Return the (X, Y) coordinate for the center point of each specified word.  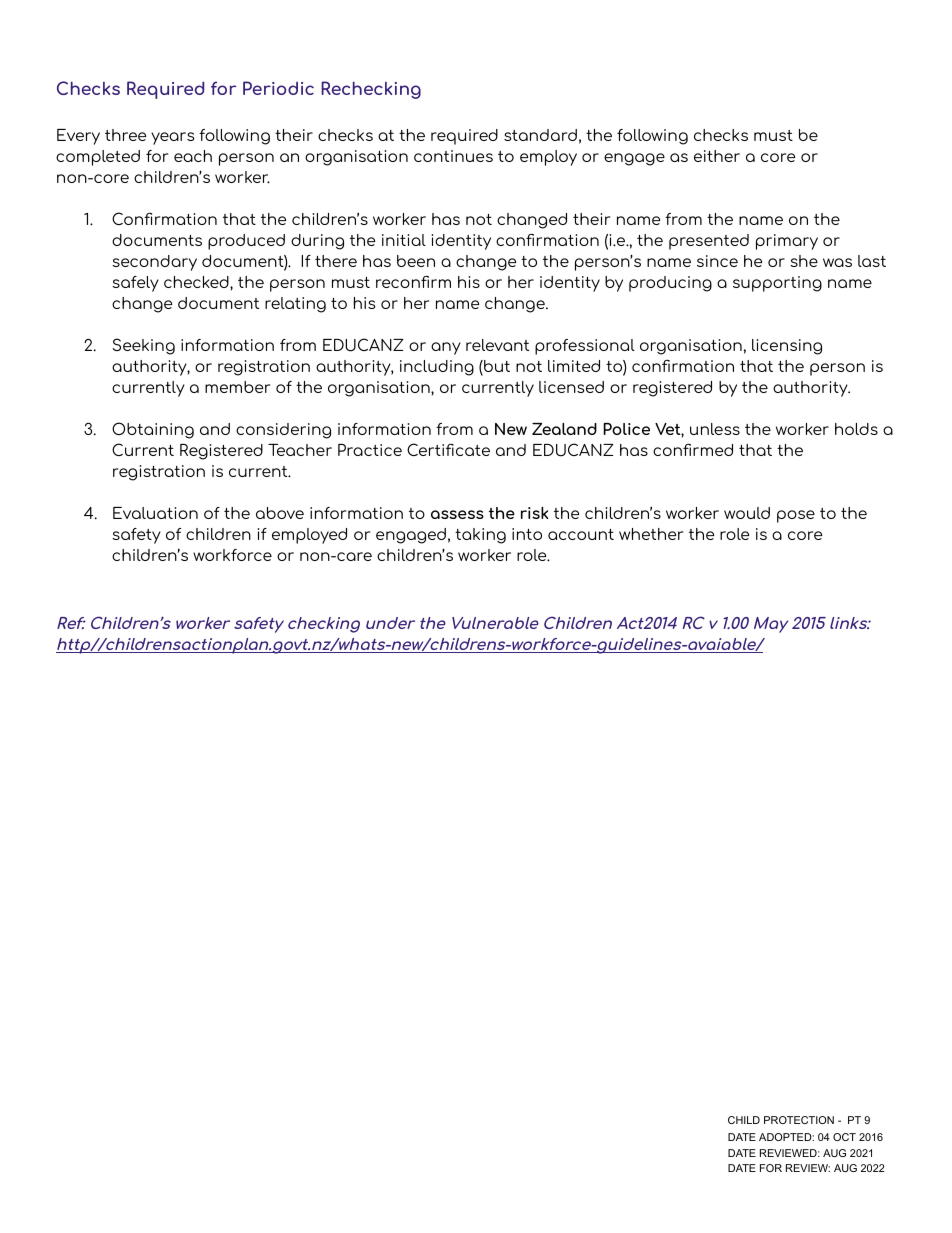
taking (480, 536)
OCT (844, 1137)
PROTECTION (799, 1120)
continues (453, 156)
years (173, 138)
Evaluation (155, 513)
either (717, 156)
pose (796, 516)
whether (651, 534)
